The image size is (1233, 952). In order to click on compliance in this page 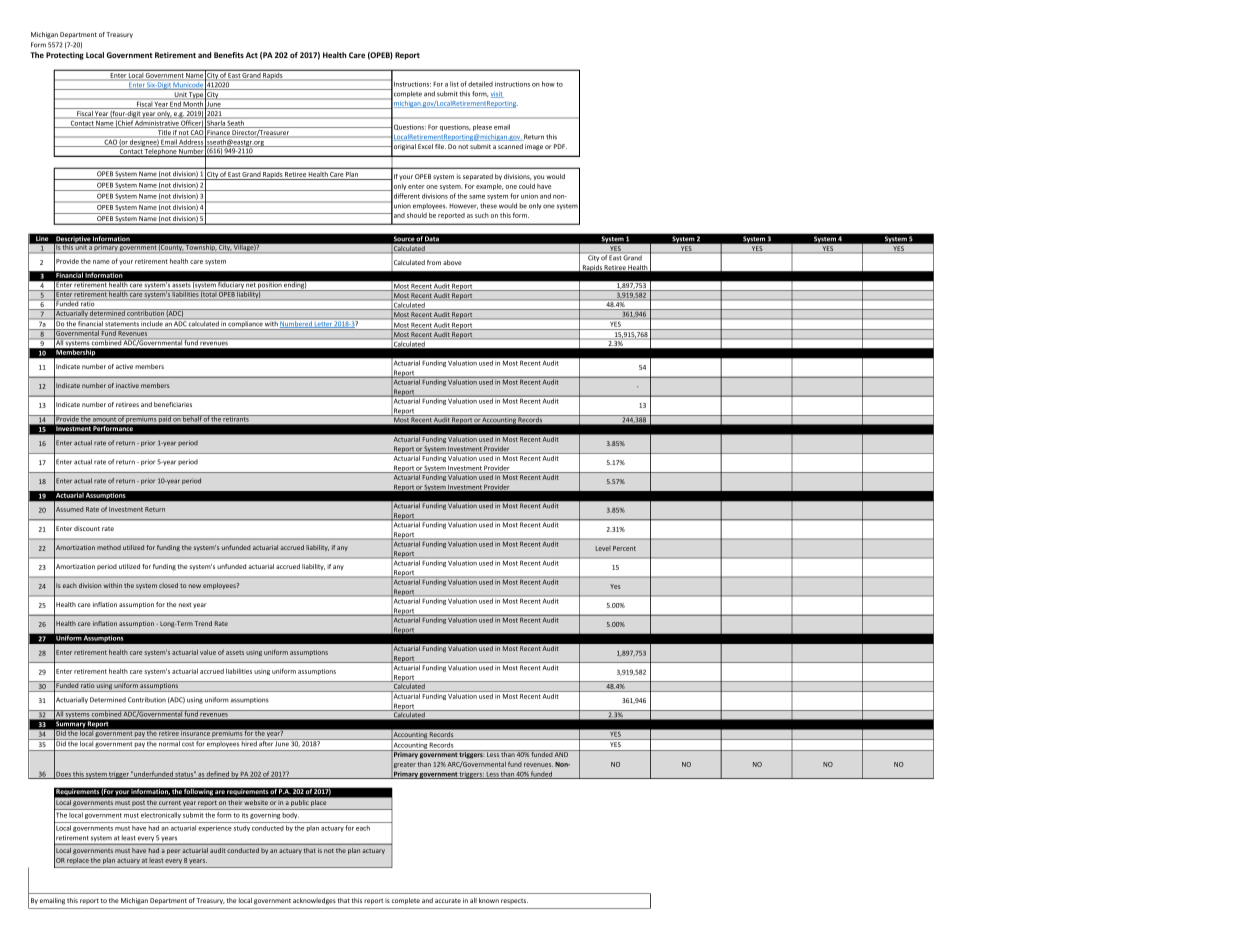, I will do `click(245, 325)`.
